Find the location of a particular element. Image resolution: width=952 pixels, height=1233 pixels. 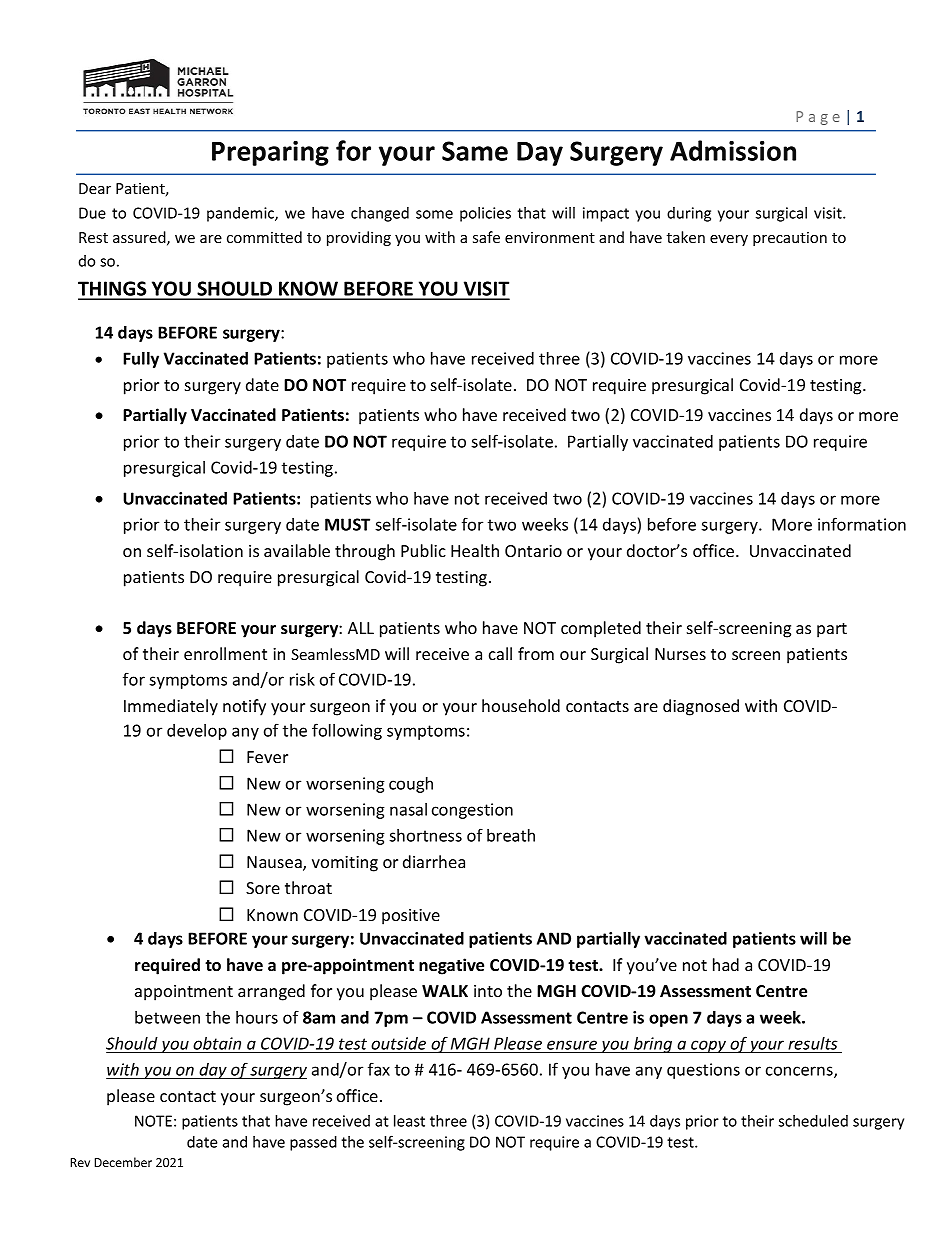

had is located at coordinates (726, 964).
